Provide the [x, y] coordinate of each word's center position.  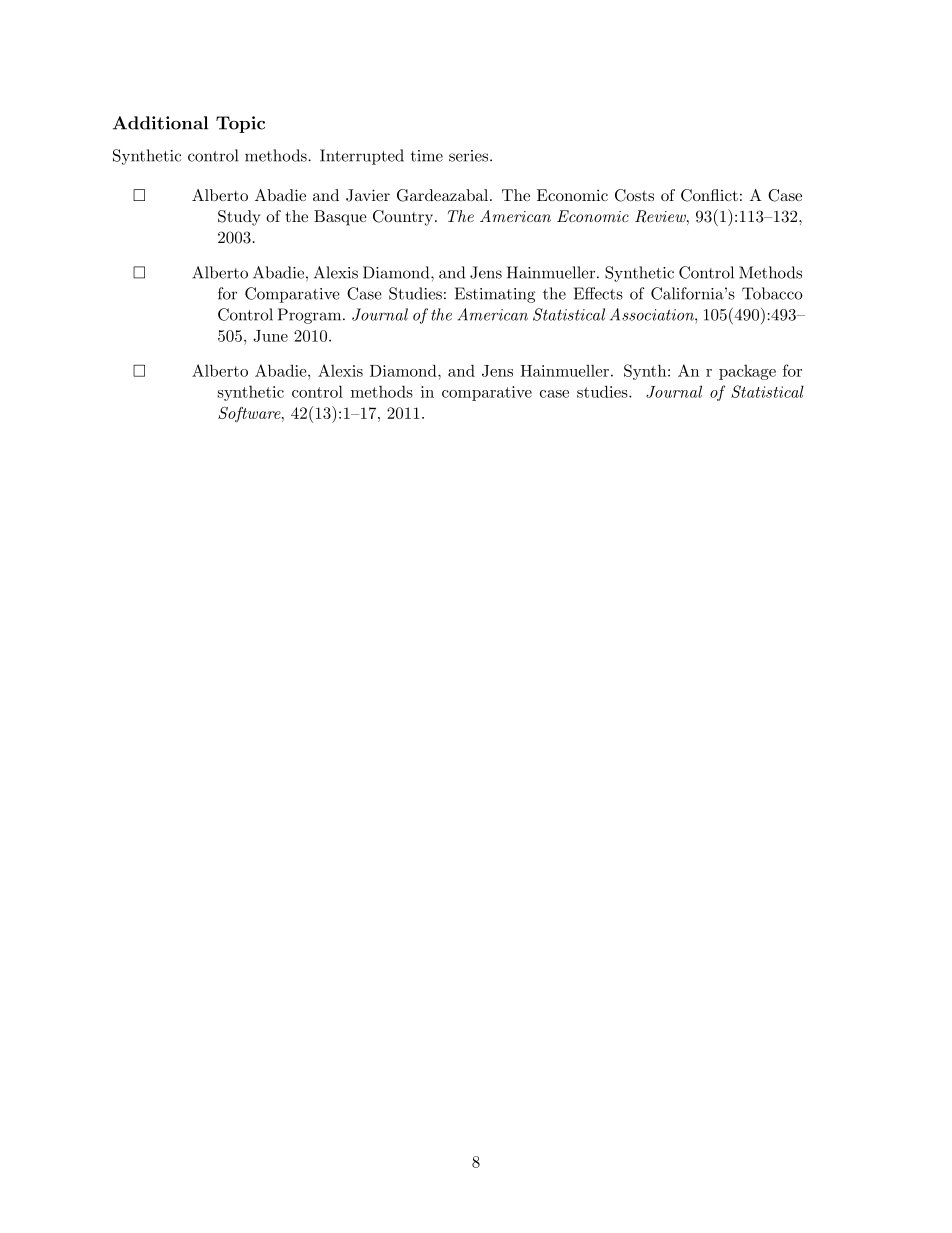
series [470, 156]
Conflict [709, 195]
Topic [240, 124]
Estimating [495, 295]
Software [250, 414]
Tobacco [772, 293]
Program [311, 316]
